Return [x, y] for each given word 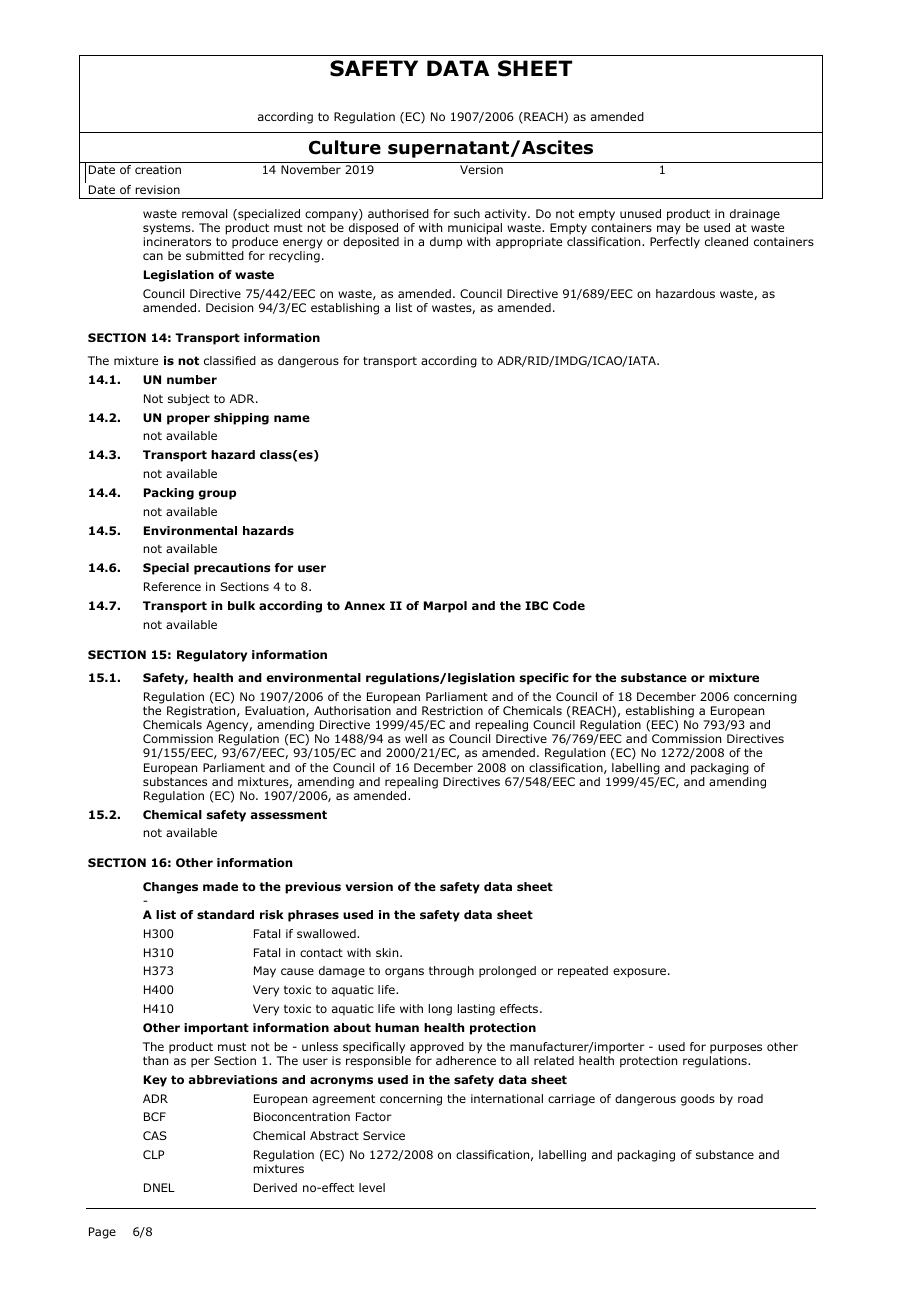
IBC [536, 605]
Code [569, 605]
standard [225, 914]
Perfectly [675, 243]
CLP [153, 1154]
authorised [398, 213]
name [292, 418]
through [451, 972]
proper [188, 420]
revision [157, 189]
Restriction [452, 710]
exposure [639, 973]
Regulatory [212, 656]
